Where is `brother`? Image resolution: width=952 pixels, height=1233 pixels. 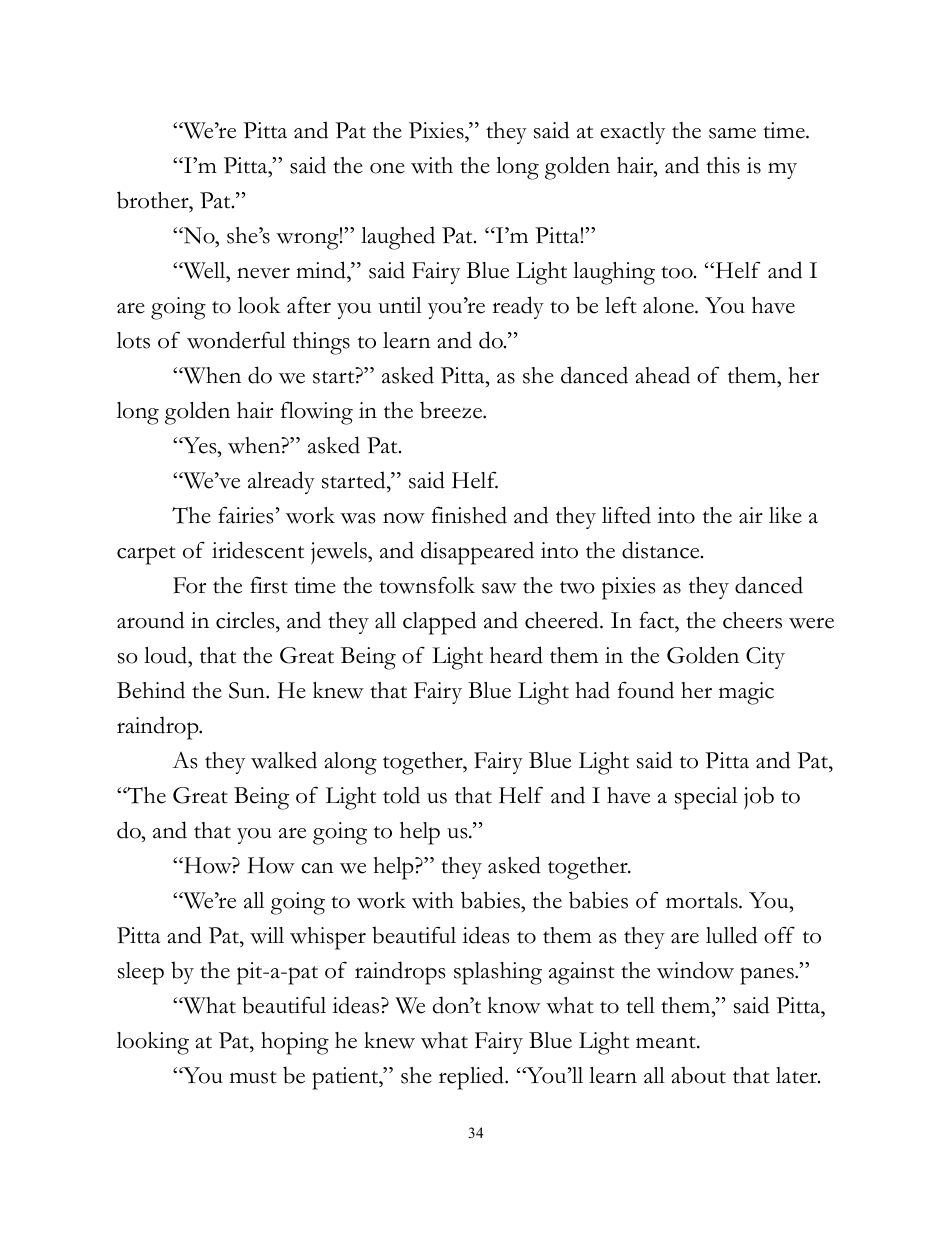 brother is located at coordinates (154, 200).
